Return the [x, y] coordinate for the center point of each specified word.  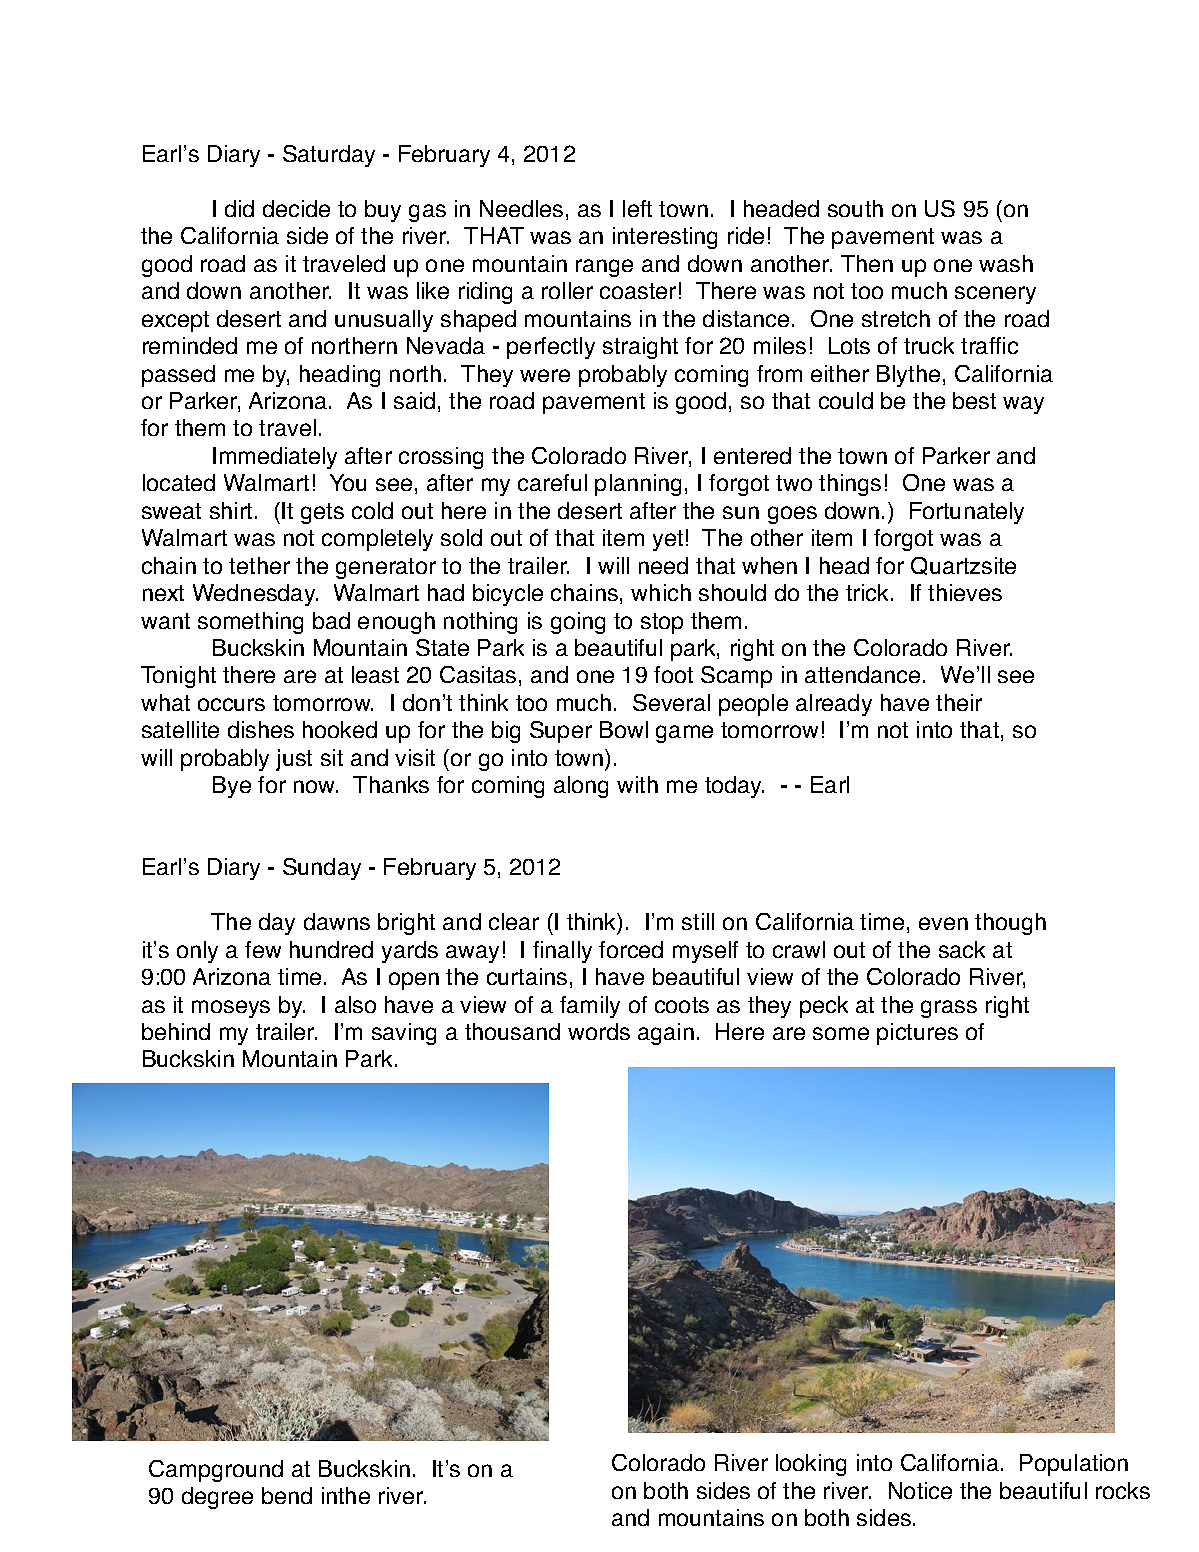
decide [296, 208]
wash [1006, 263]
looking [811, 1465]
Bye [232, 787]
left [637, 208]
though [1010, 924]
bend [287, 1495]
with [637, 784]
